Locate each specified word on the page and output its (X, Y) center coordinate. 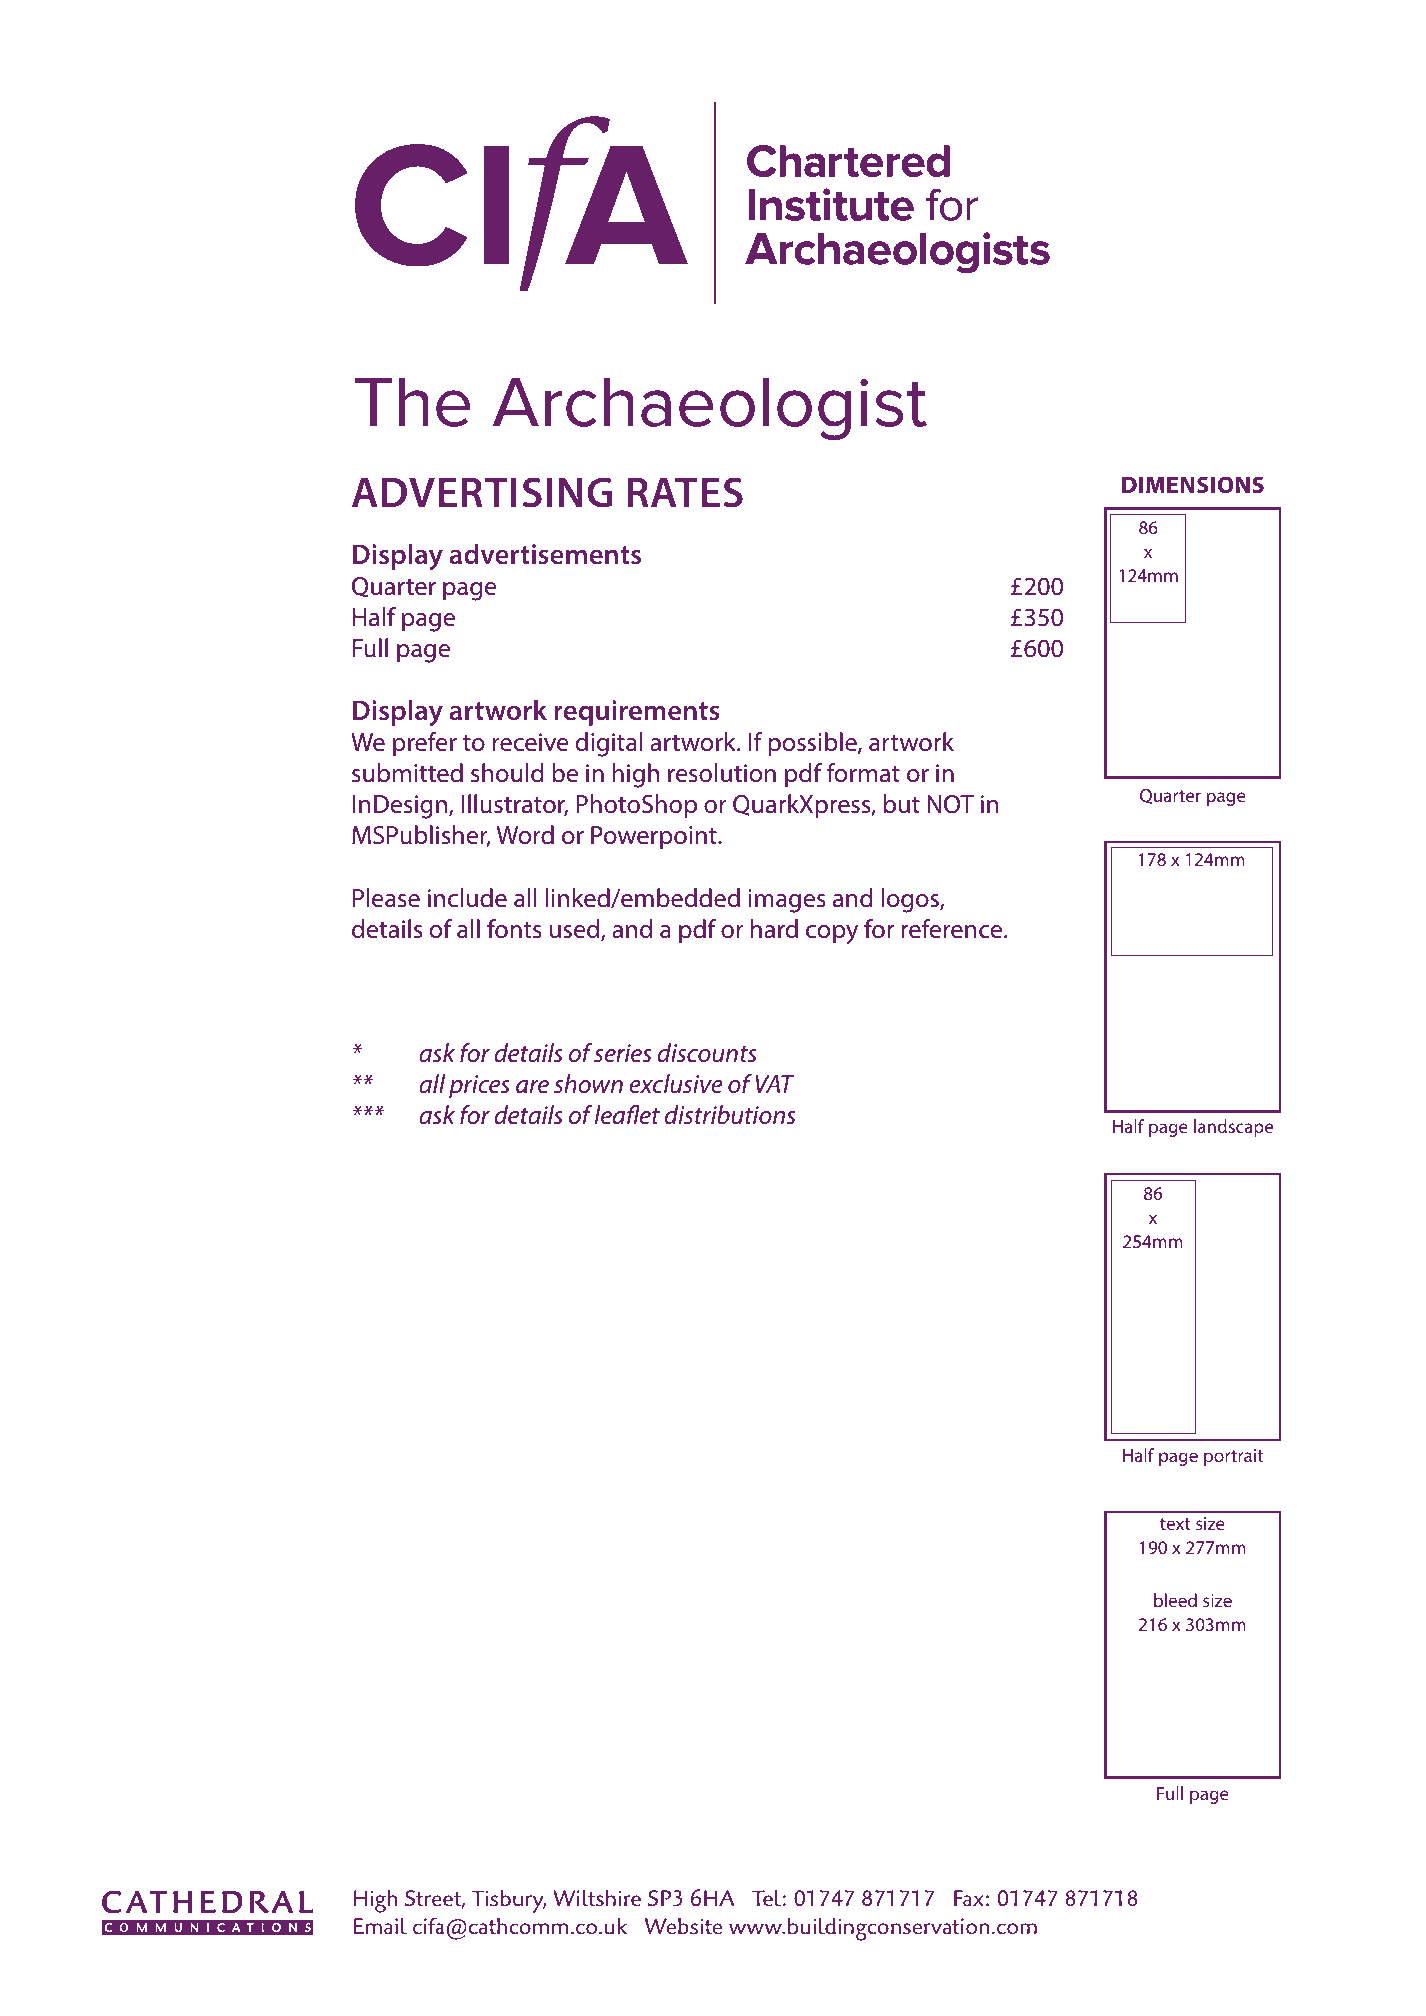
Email (380, 1925)
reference (953, 929)
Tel (766, 1898)
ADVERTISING (482, 492)
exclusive (676, 1084)
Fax (968, 1898)
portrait (1233, 1457)
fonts (514, 929)
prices (479, 1086)
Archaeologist (710, 409)
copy (832, 934)
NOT (950, 804)
